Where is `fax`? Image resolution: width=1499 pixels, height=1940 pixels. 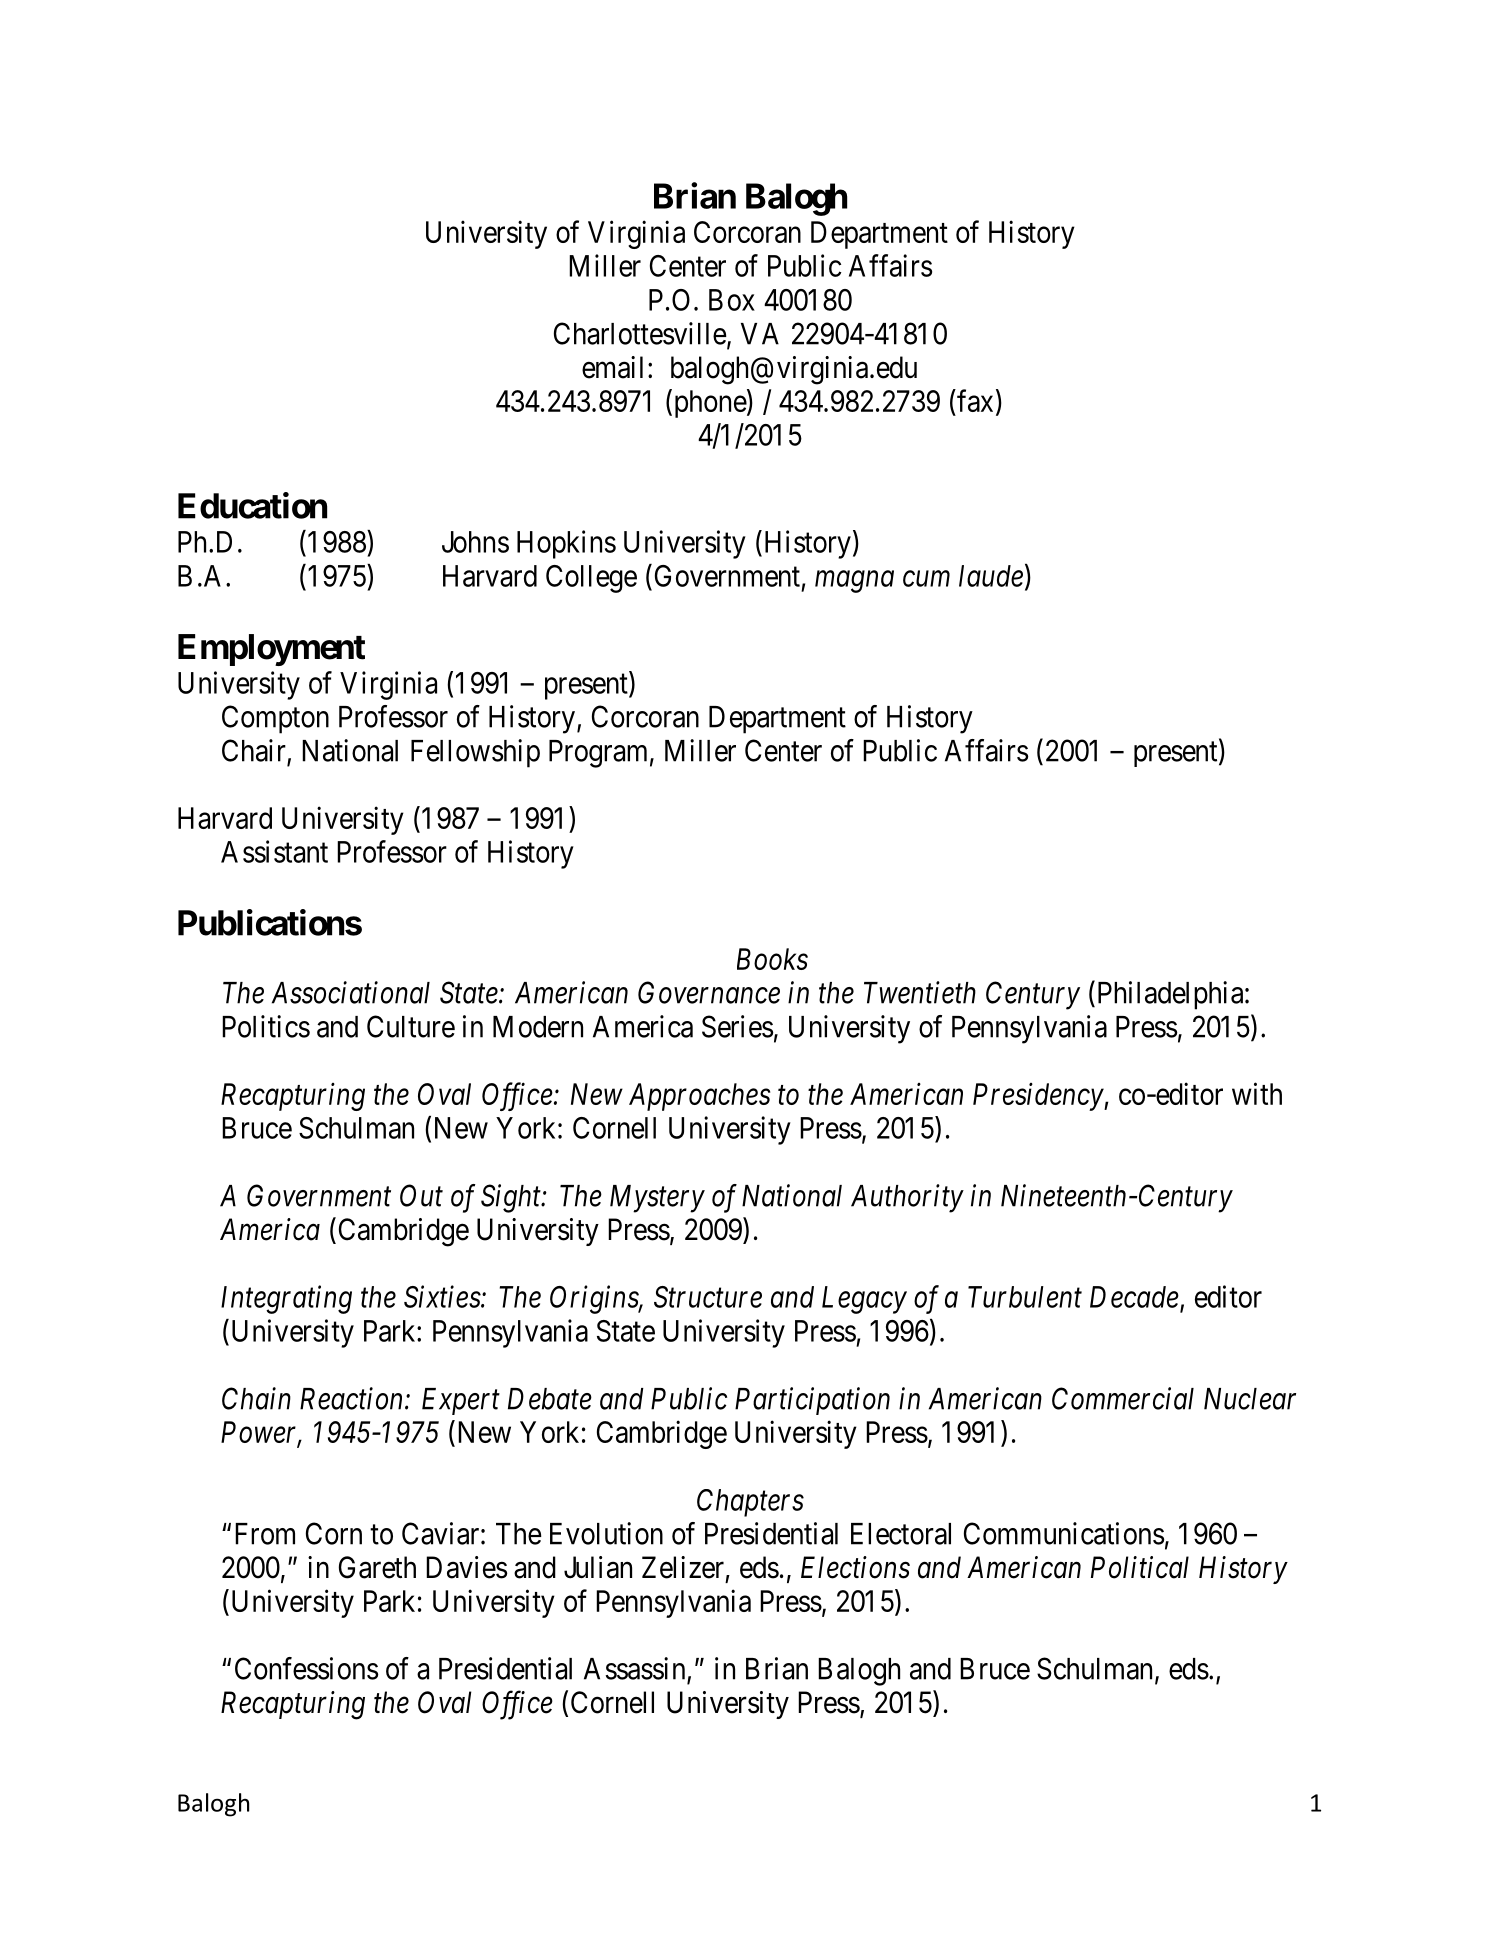 fax is located at coordinates (974, 400).
